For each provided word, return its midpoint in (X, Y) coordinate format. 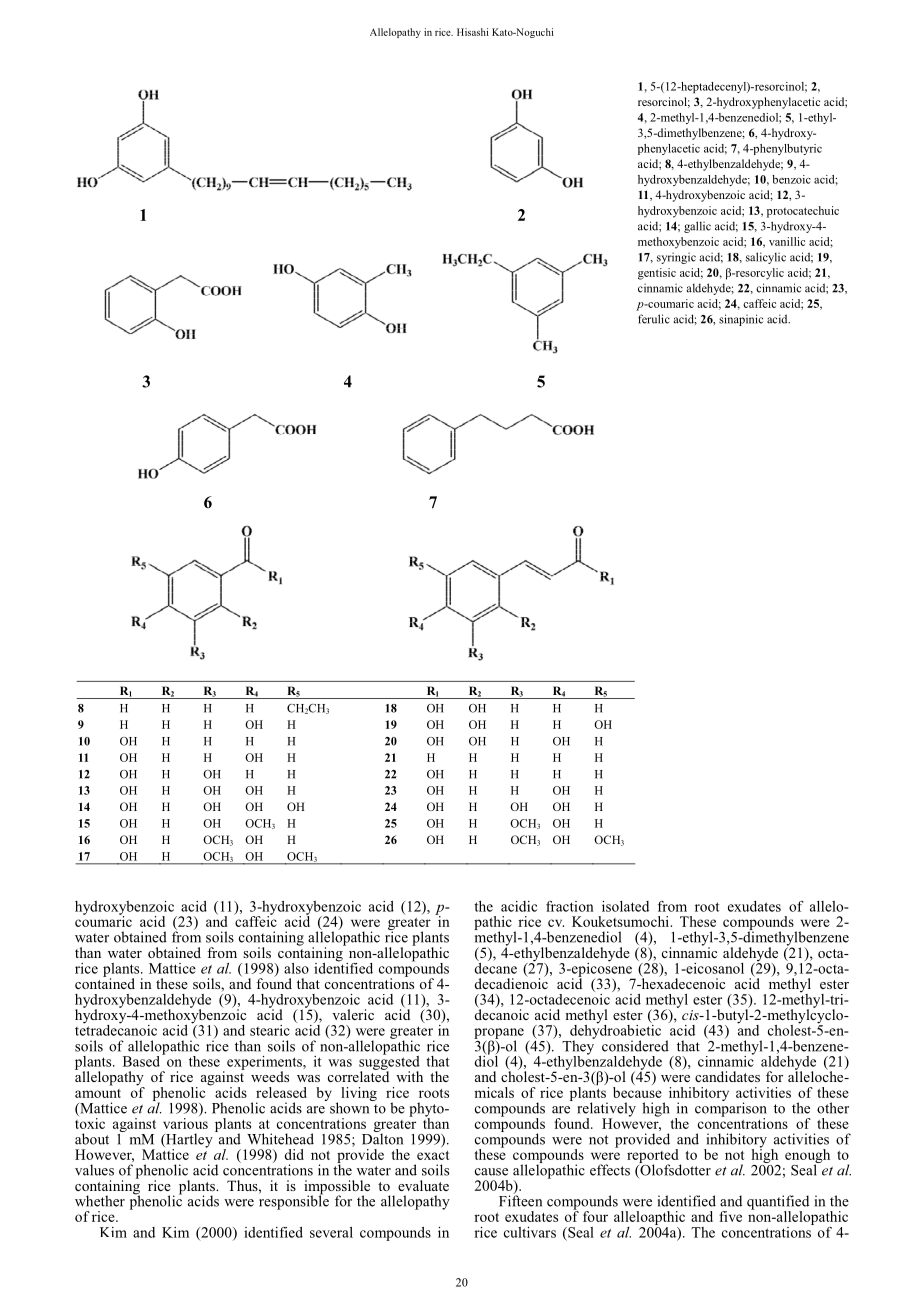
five (730, 1216)
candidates (727, 1076)
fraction (570, 906)
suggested (389, 1062)
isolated (625, 906)
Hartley (188, 1141)
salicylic (766, 258)
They (578, 1047)
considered (635, 1046)
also (296, 968)
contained (105, 982)
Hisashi (473, 32)
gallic (697, 227)
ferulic (654, 319)
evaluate (423, 1185)
